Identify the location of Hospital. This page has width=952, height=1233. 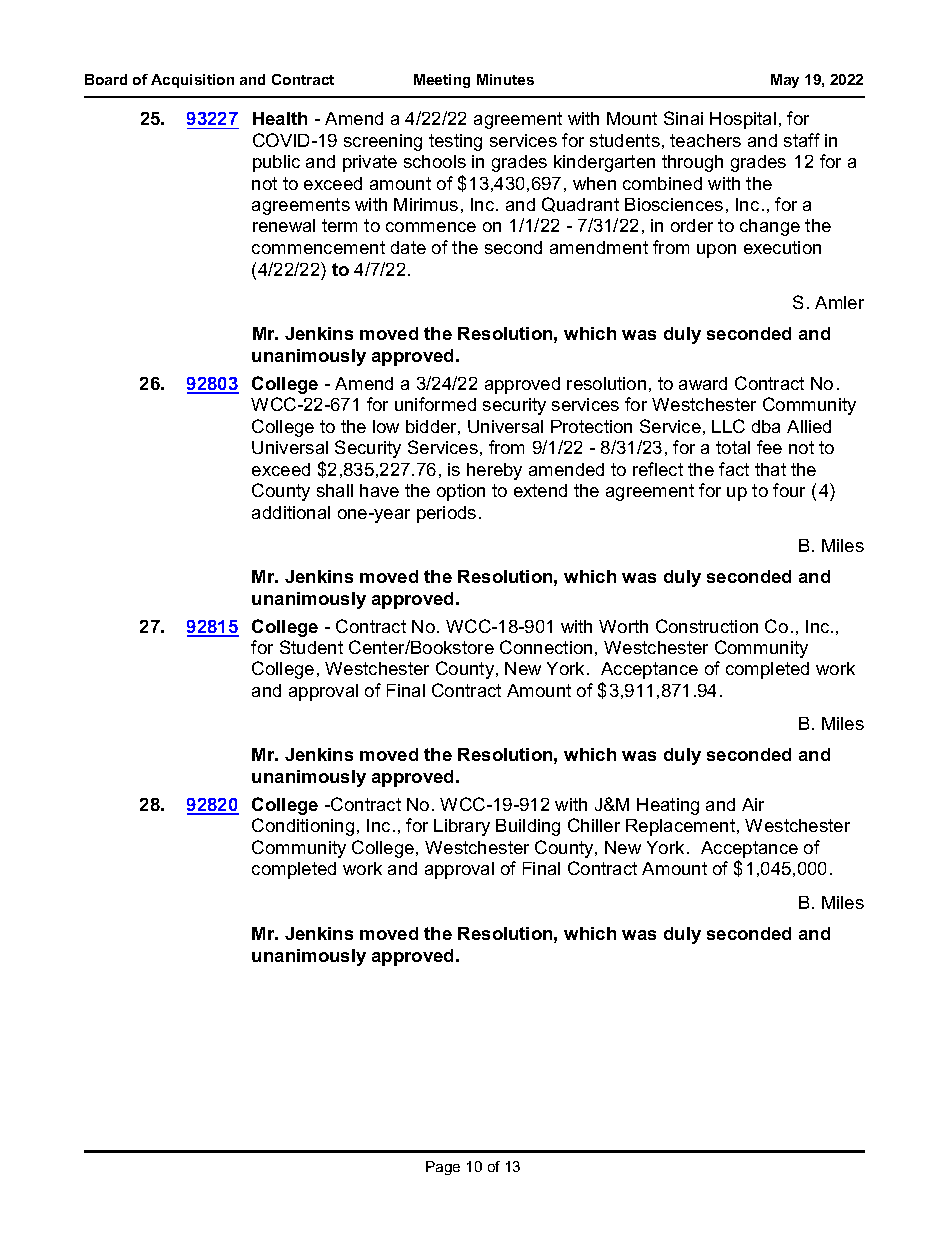
(743, 120).
